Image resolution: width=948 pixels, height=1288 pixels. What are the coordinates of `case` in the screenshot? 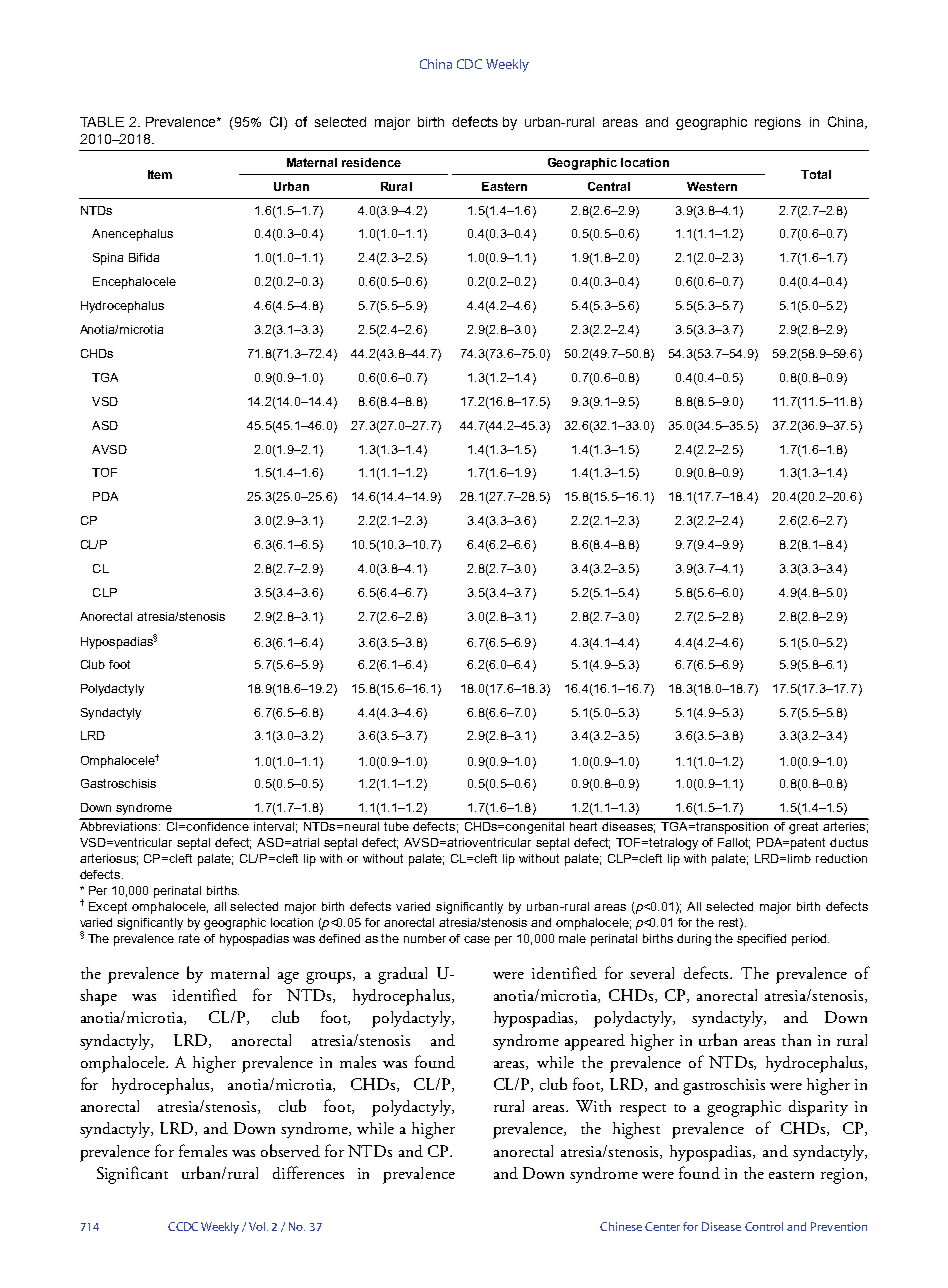 It's located at (477, 939).
